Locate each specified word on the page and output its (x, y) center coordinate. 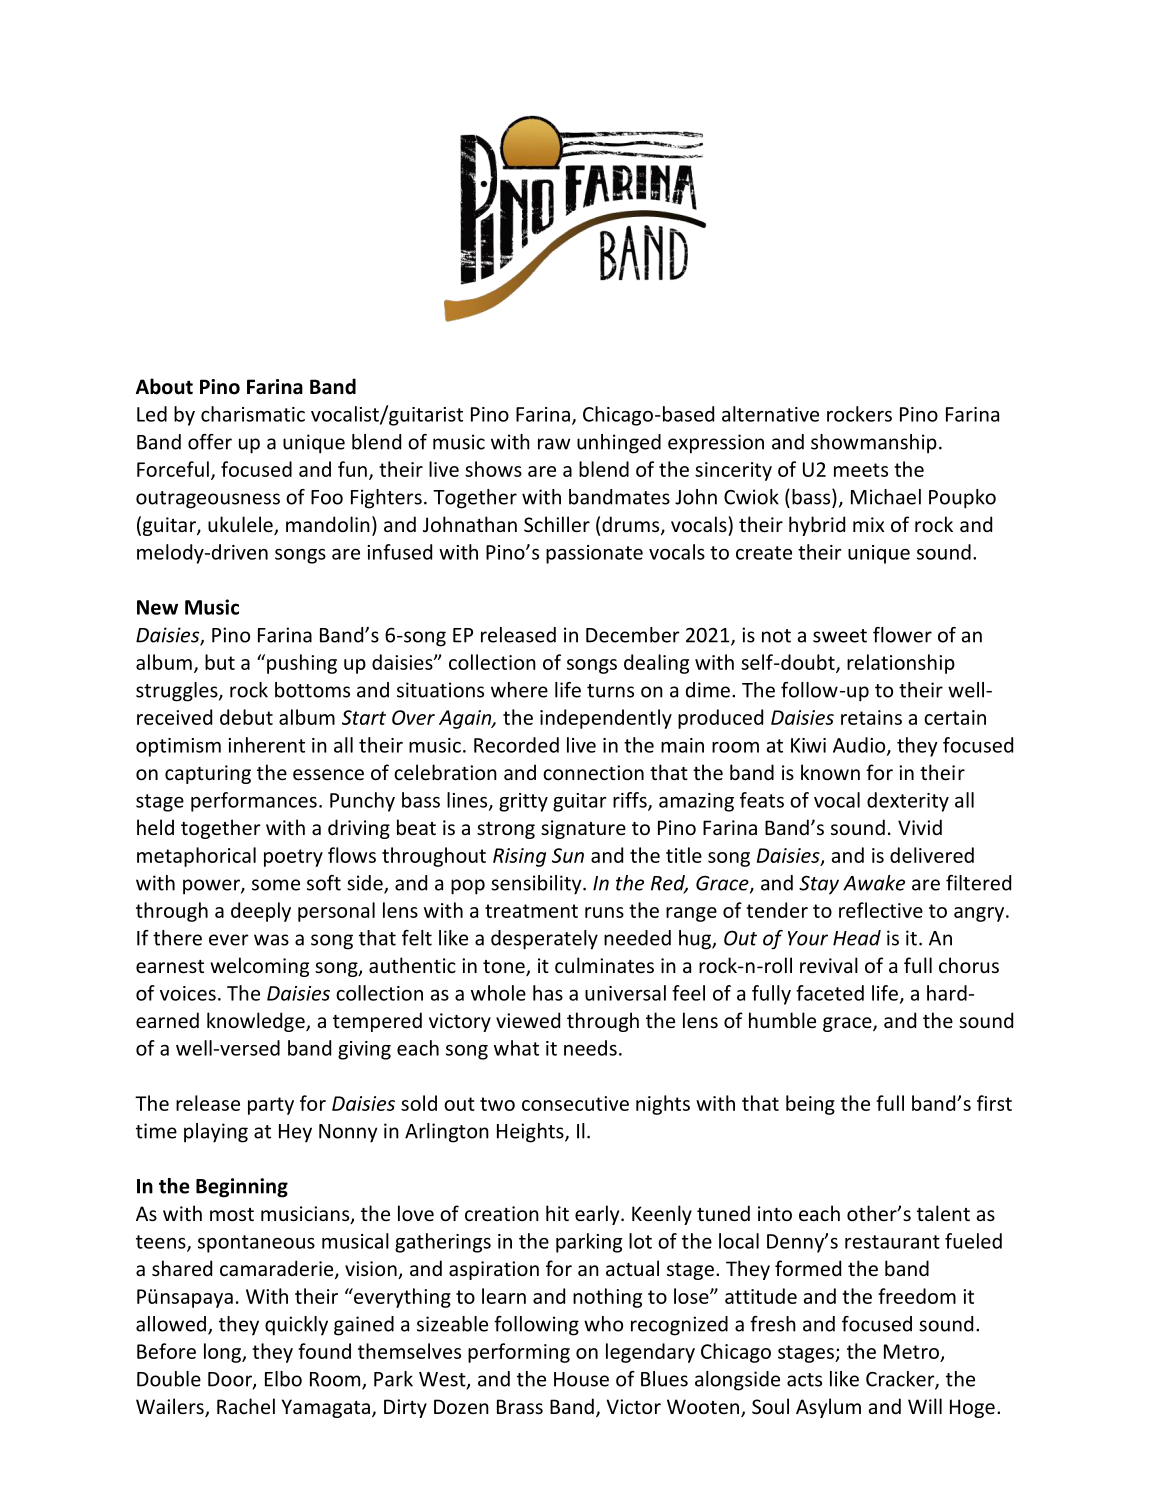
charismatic (253, 414)
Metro (911, 1351)
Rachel (246, 1406)
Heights (531, 1133)
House (581, 1379)
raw (554, 444)
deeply (261, 912)
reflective (881, 910)
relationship (901, 664)
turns (610, 691)
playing (216, 1133)
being (810, 1105)
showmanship (874, 444)
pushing (302, 664)
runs (604, 912)
